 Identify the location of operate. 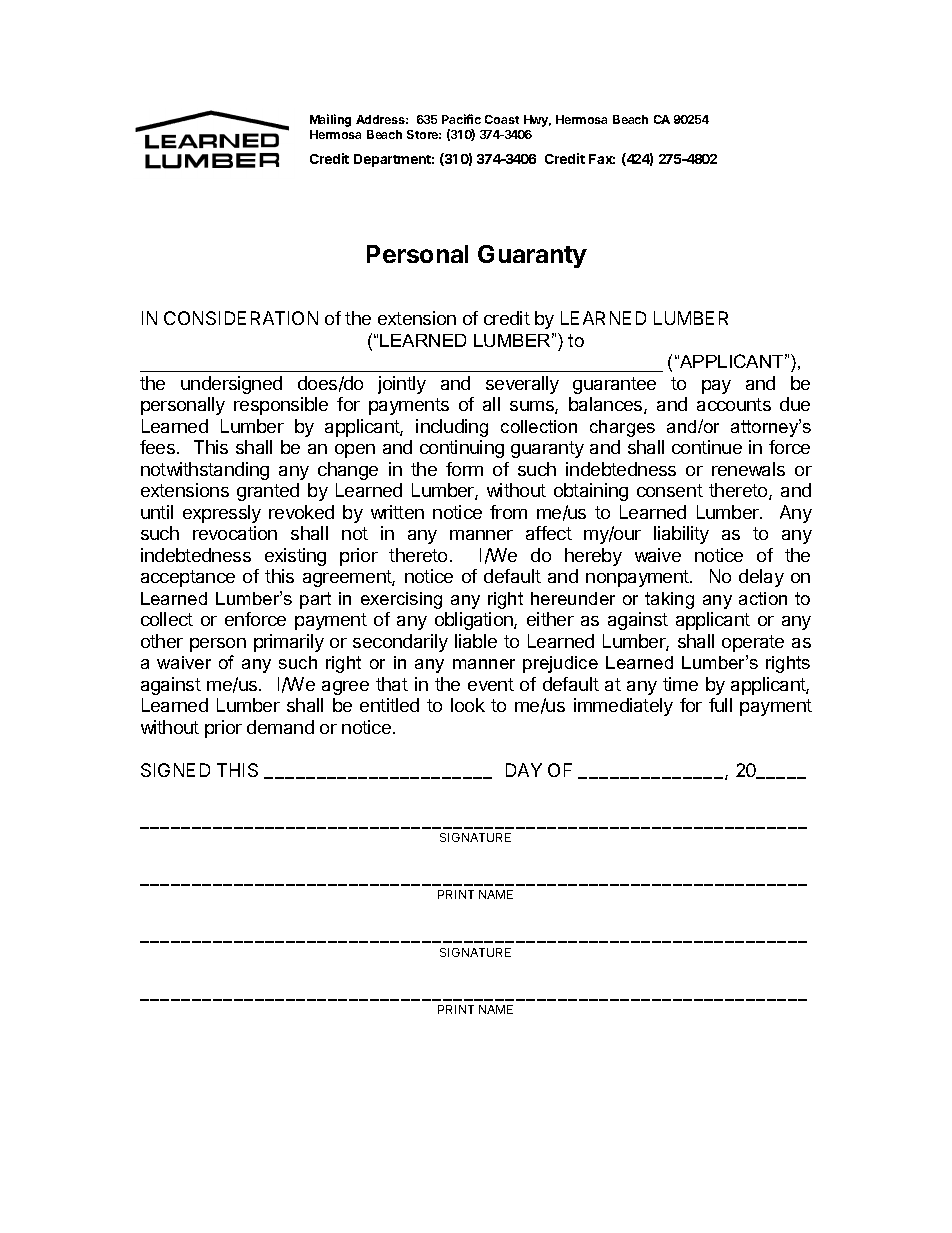
(753, 643).
